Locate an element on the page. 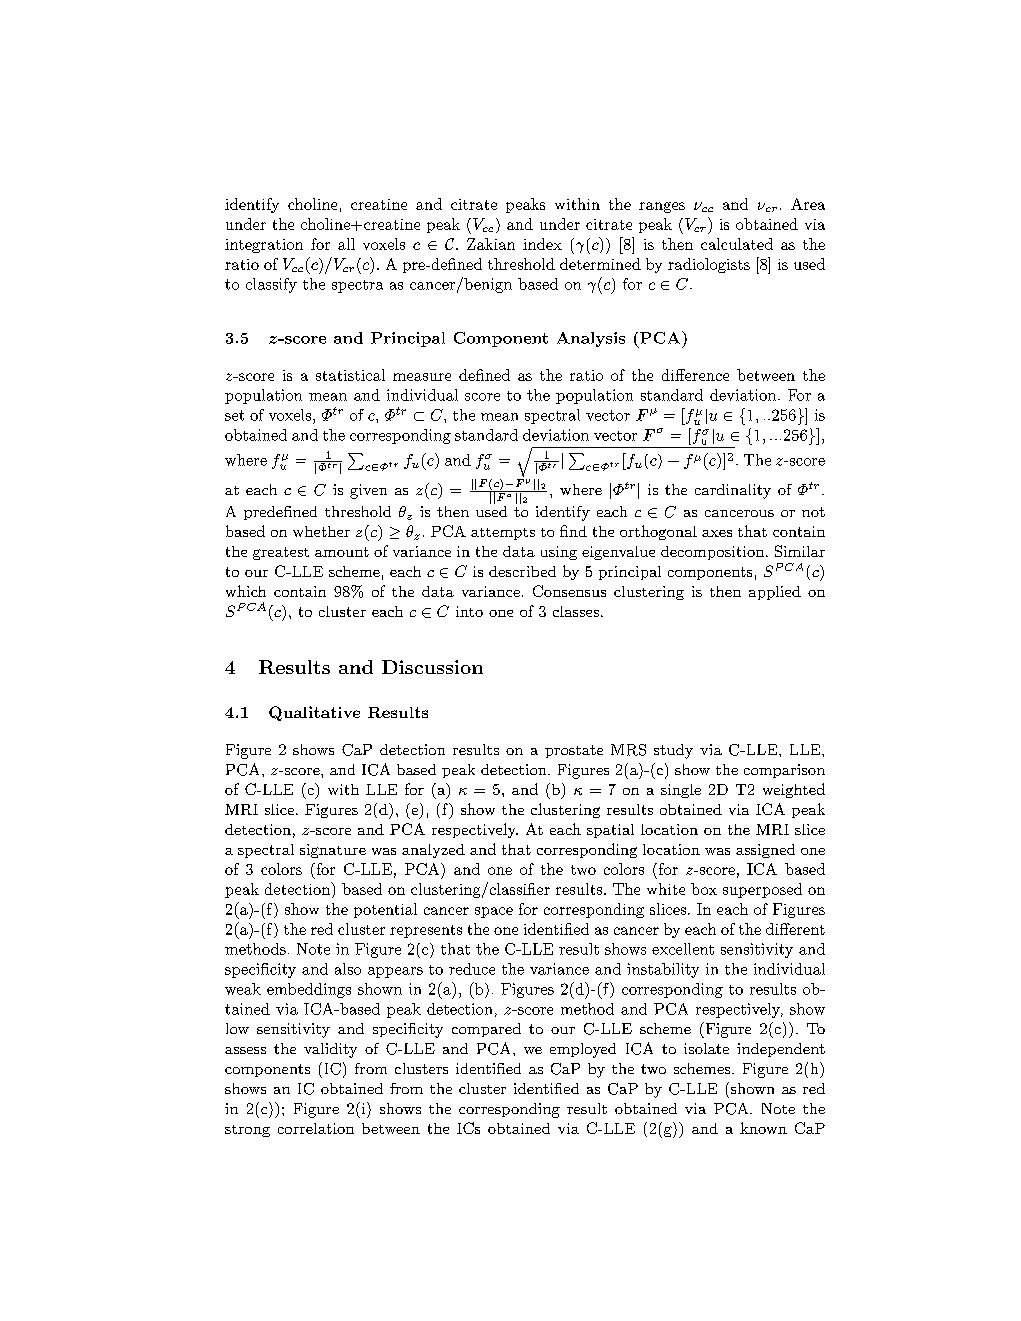  Qualitative is located at coordinates (314, 713).
